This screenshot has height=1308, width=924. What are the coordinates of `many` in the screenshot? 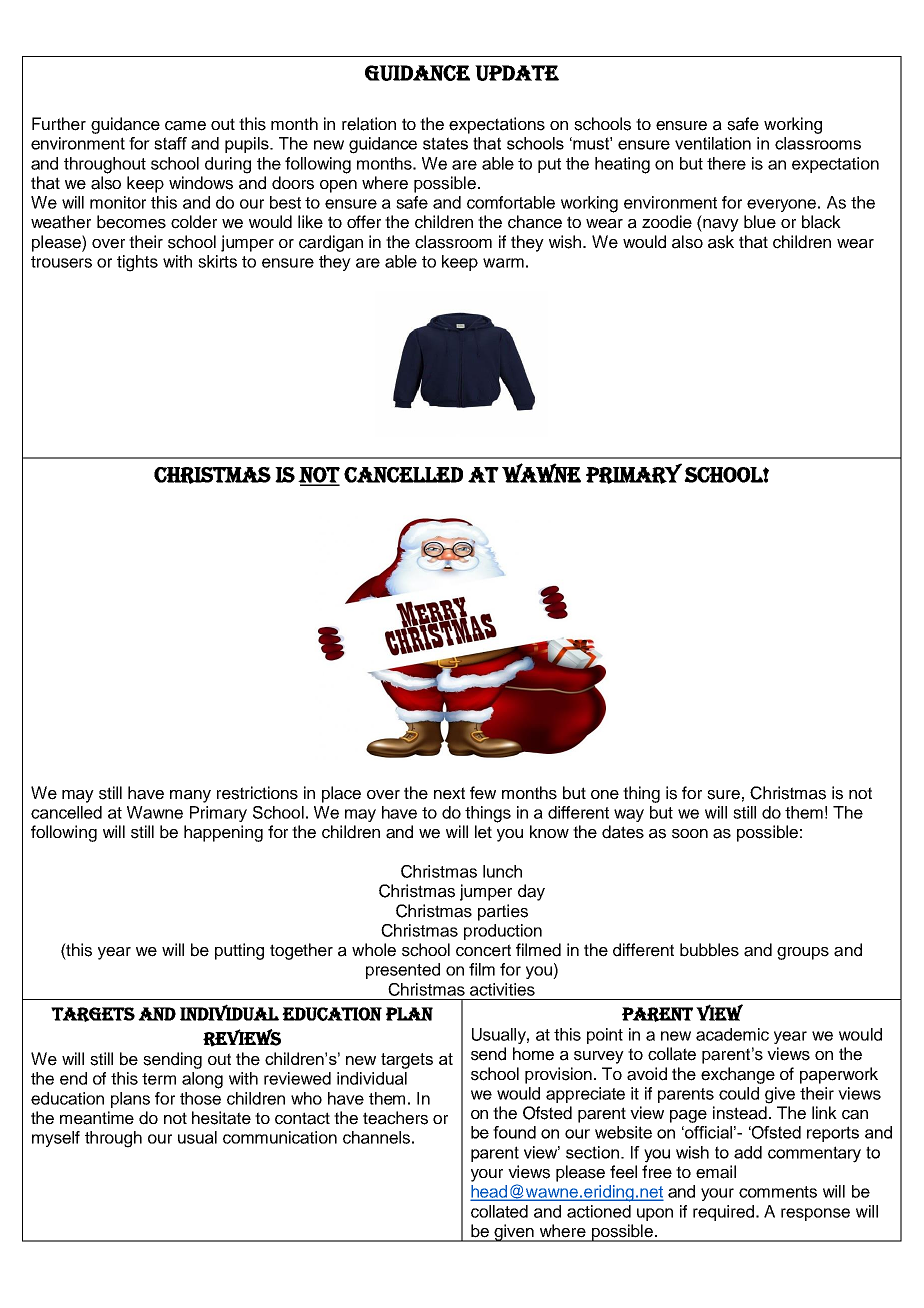 It's located at (190, 796).
